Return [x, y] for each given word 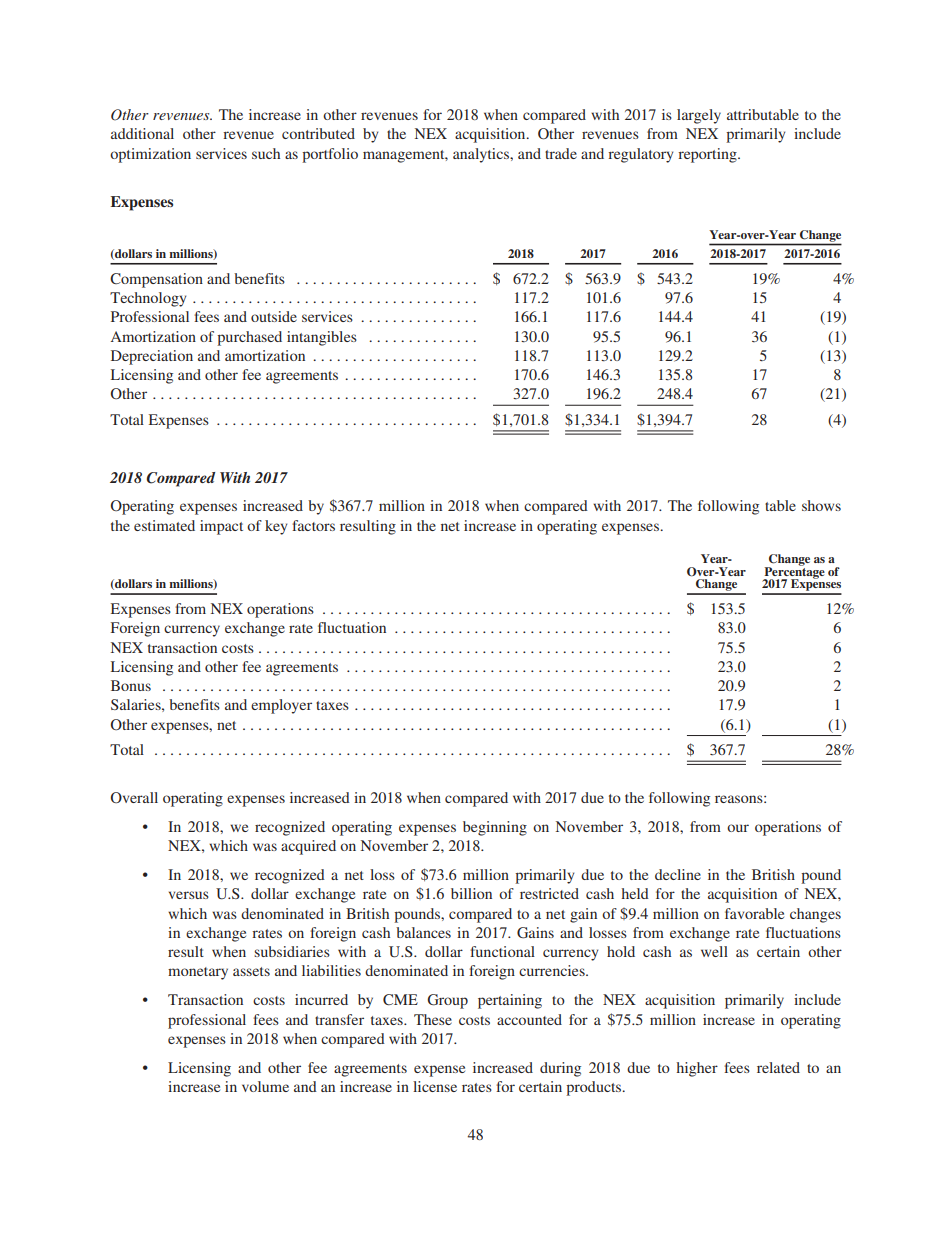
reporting [708, 155]
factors [313, 525]
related [778, 1067]
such [266, 153]
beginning [495, 828]
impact [221, 527]
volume [265, 1086]
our [738, 828]
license [435, 1086]
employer [281, 706]
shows [821, 505]
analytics [482, 155]
